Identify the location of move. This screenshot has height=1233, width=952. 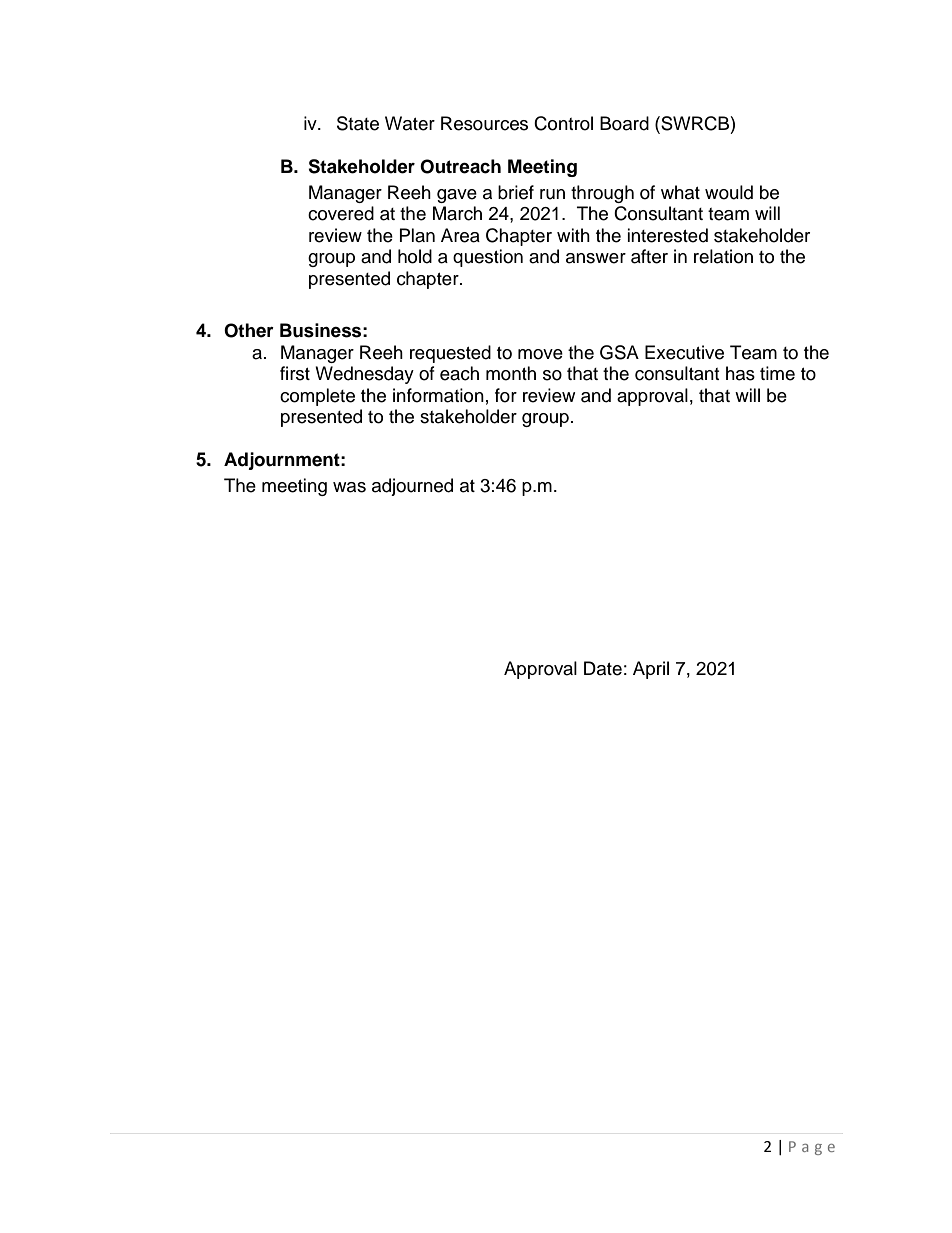
(540, 354).
